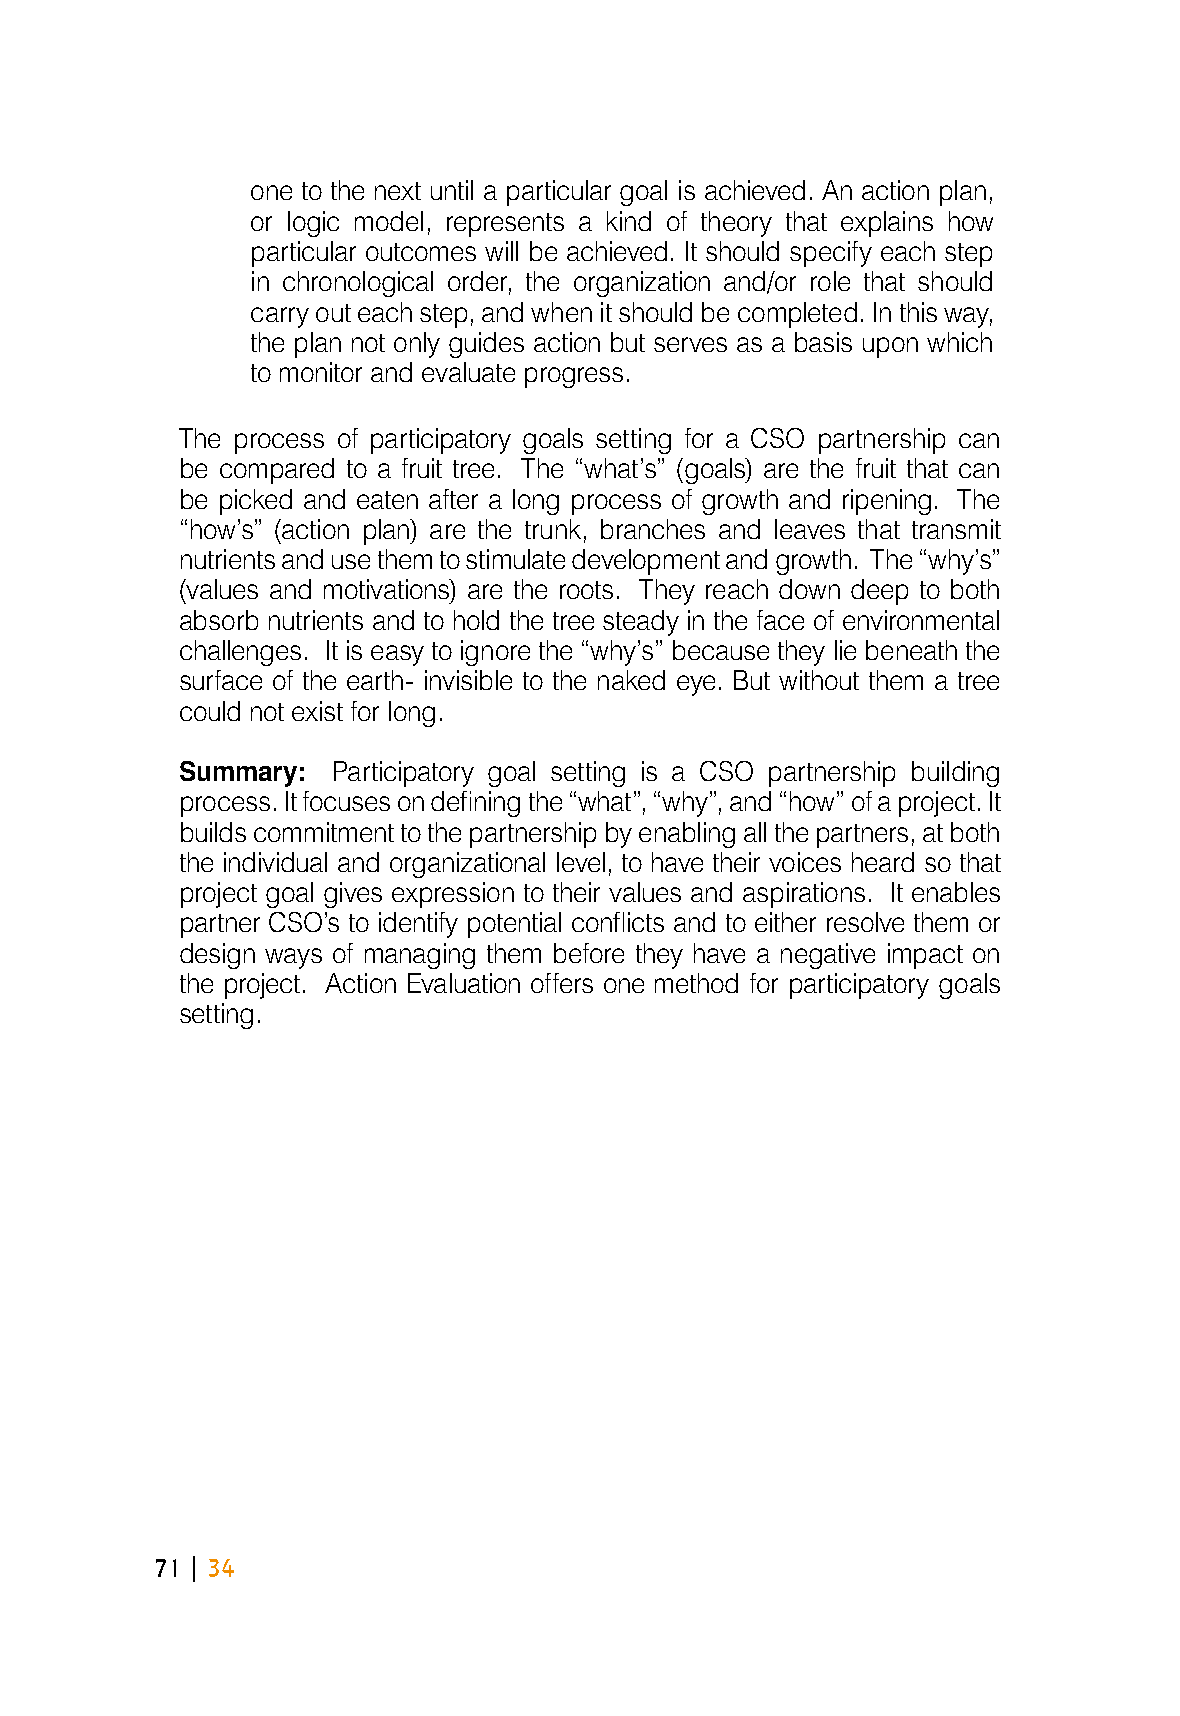 This document has height=1716, width=1180. What do you see at coordinates (629, 221) in the document?
I see `kind` at bounding box center [629, 221].
